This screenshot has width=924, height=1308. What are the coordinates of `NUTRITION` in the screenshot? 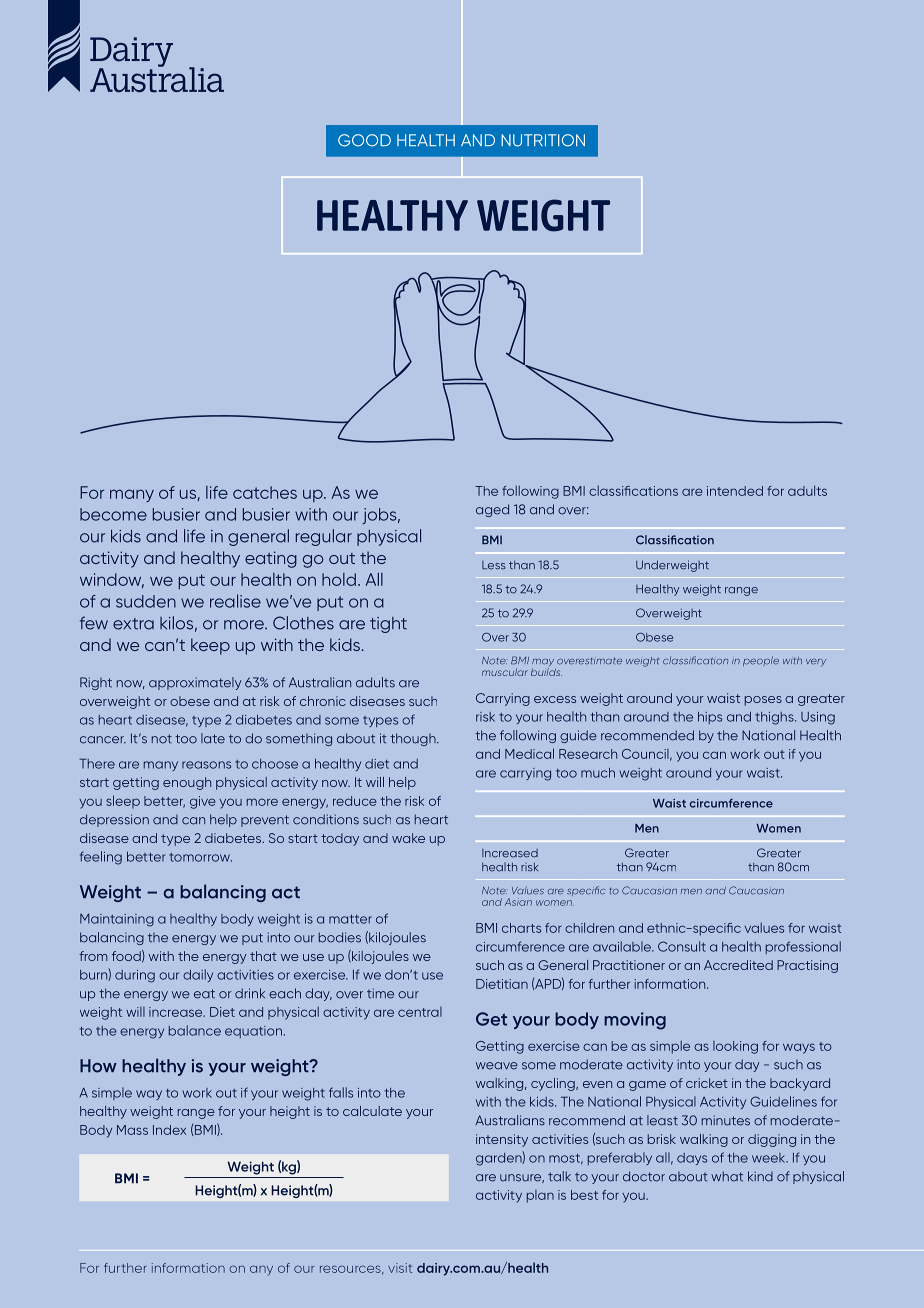 It's located at (543, 140).
